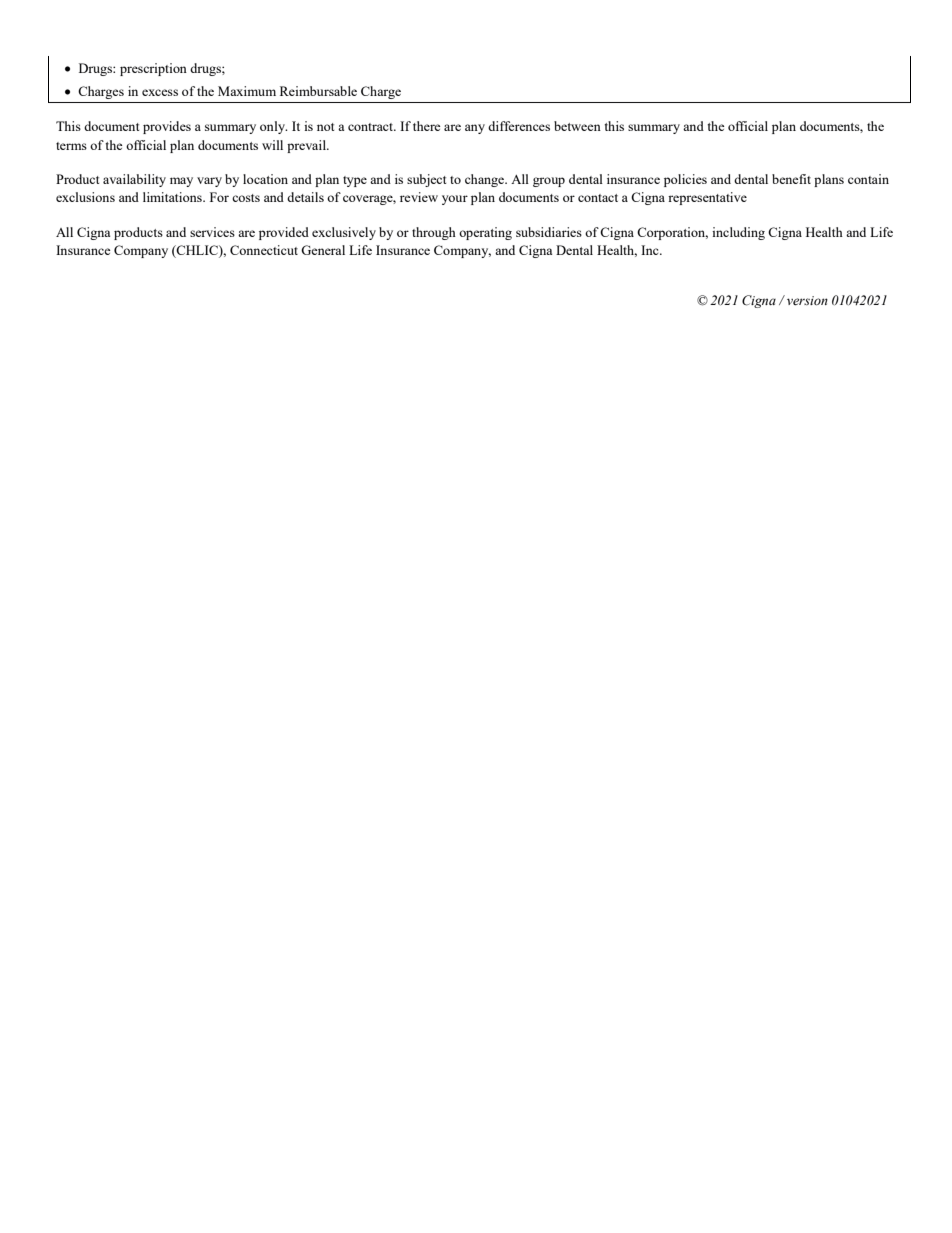  Describe the element at coordinates (318, 91) in the page. I see `Reimbursable` at that location.
